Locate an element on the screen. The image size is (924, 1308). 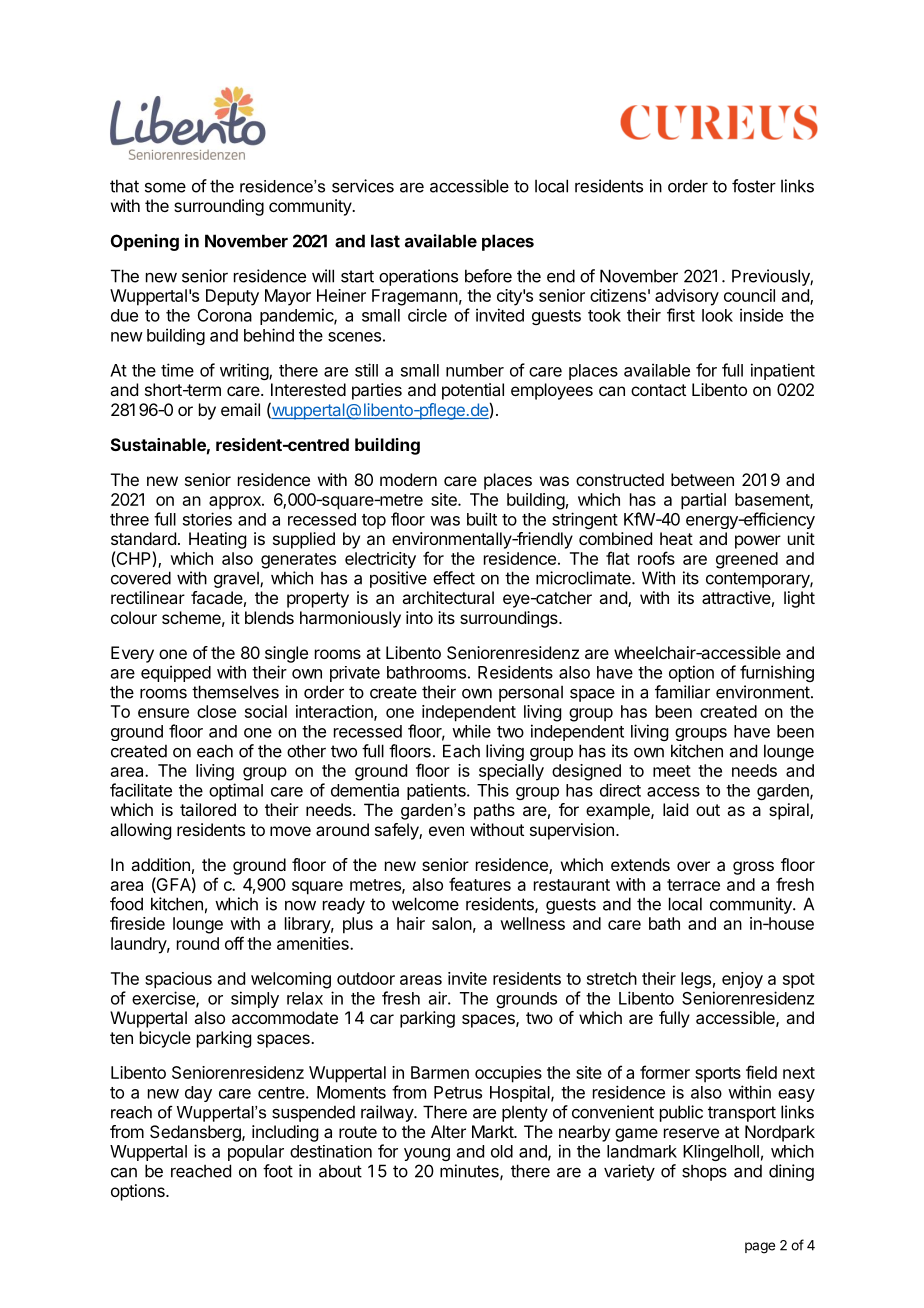
before is located at coordinates (488, 276).
